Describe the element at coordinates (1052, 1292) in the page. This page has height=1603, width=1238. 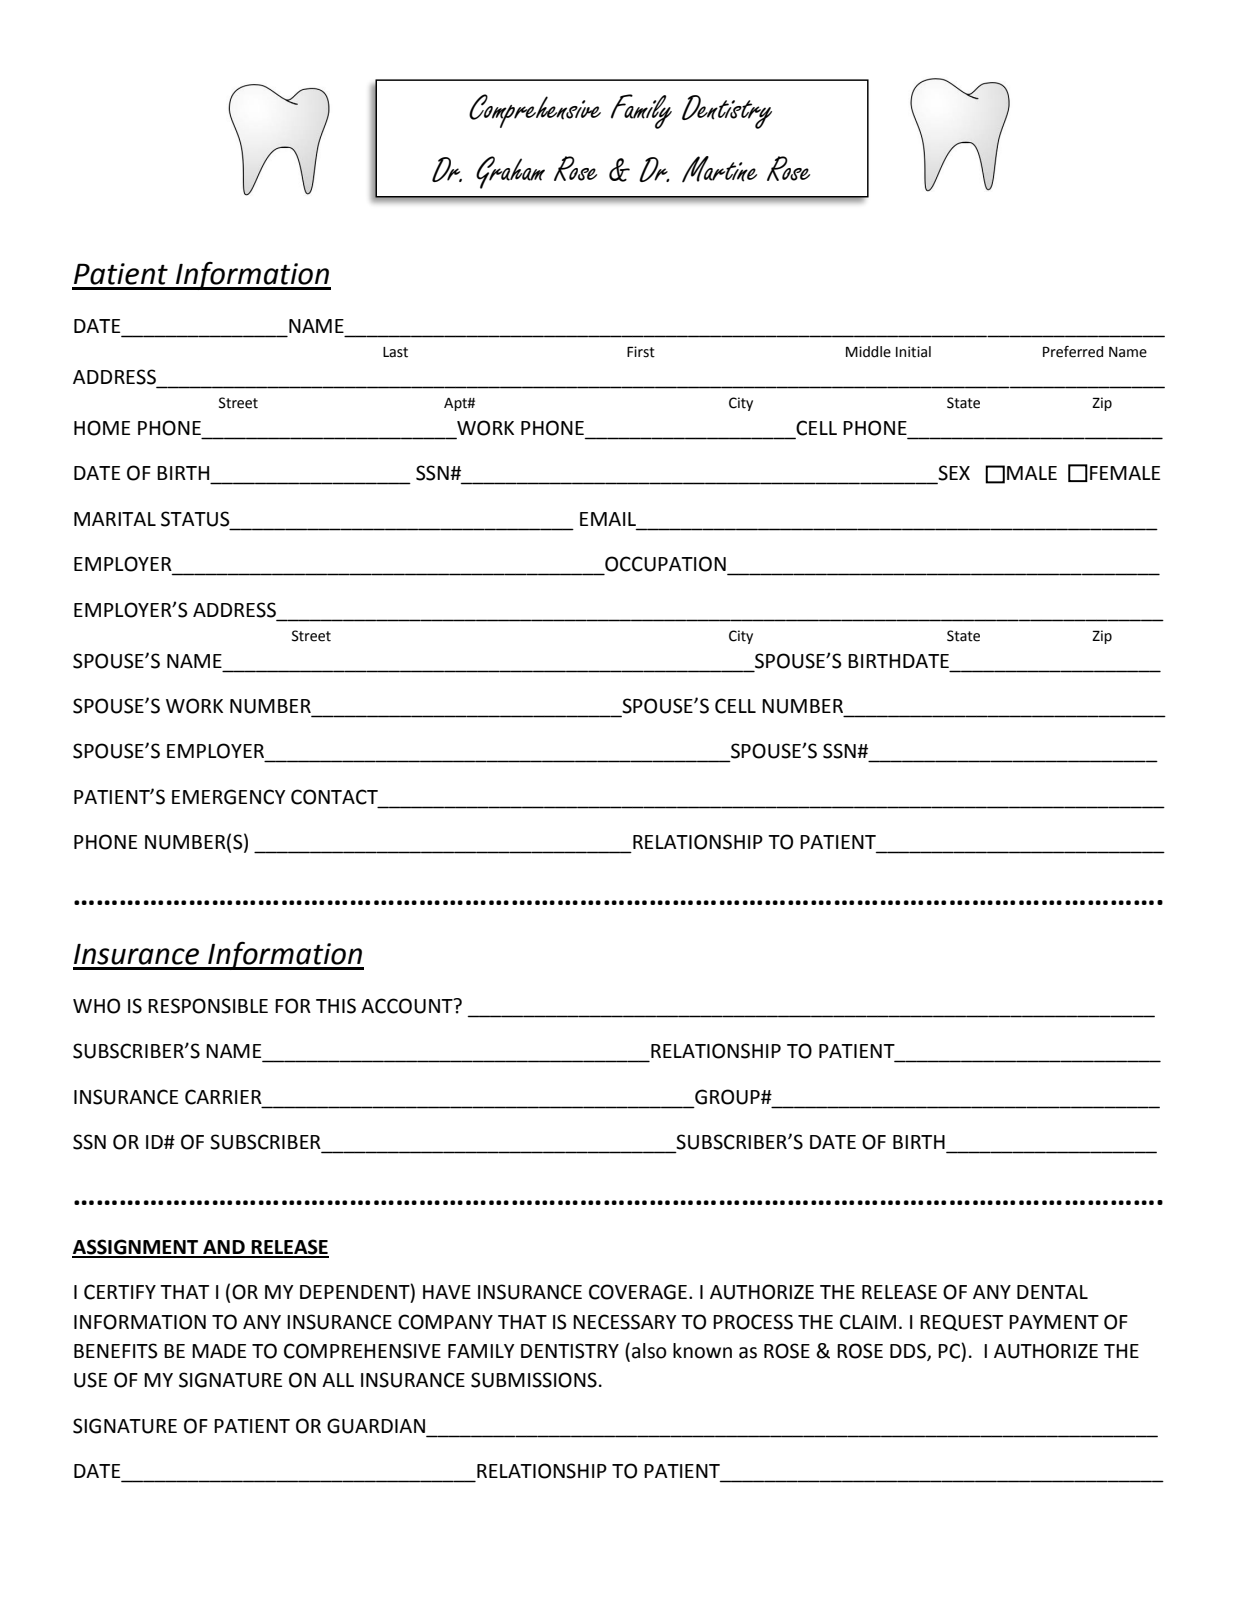
I see `DENTAL` at that location.
